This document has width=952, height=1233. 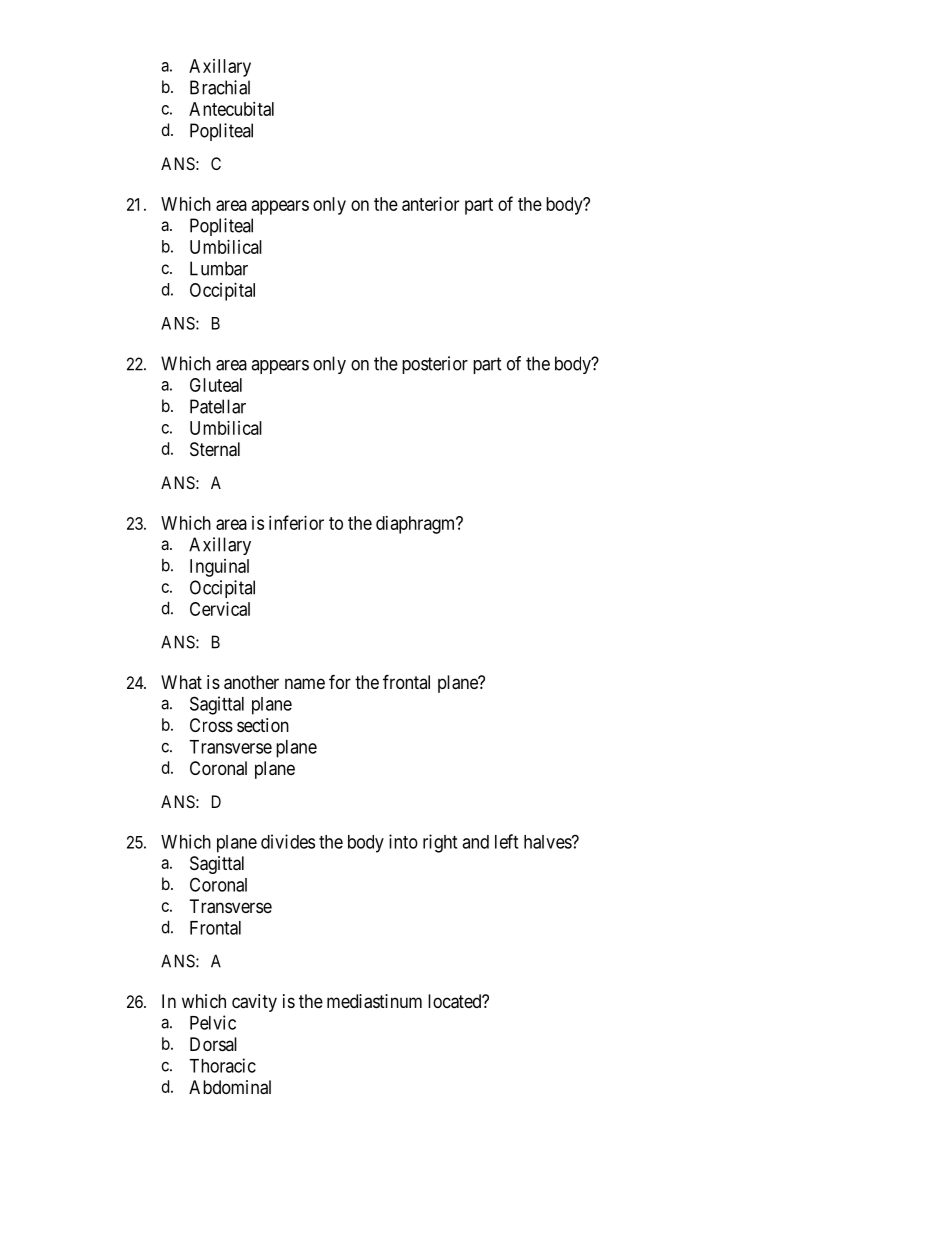 What do you see at coordinates (305, 683) in the document?
I see `name` at bounding box center [305, 683].
